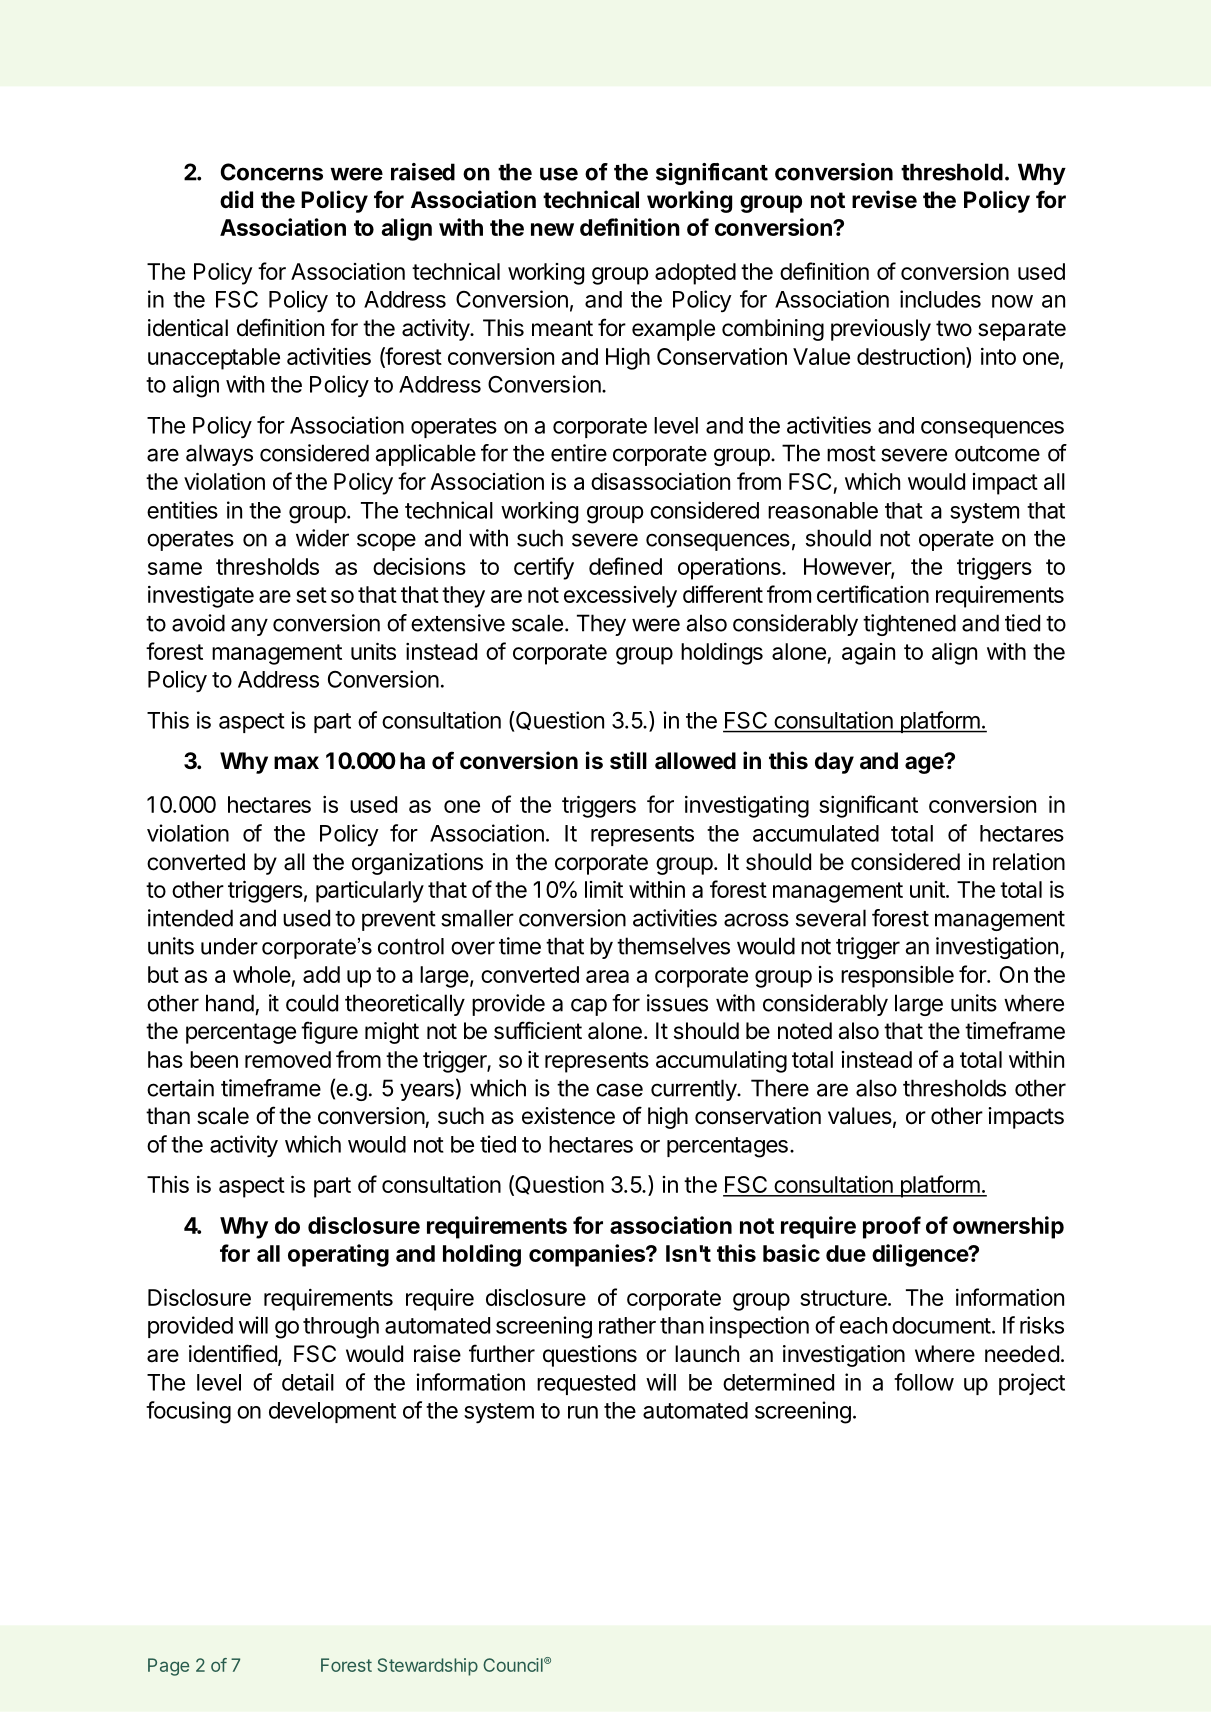  Describe the element at coordinates (168, 1667) in the screenshot. I see `Page` at that location.
